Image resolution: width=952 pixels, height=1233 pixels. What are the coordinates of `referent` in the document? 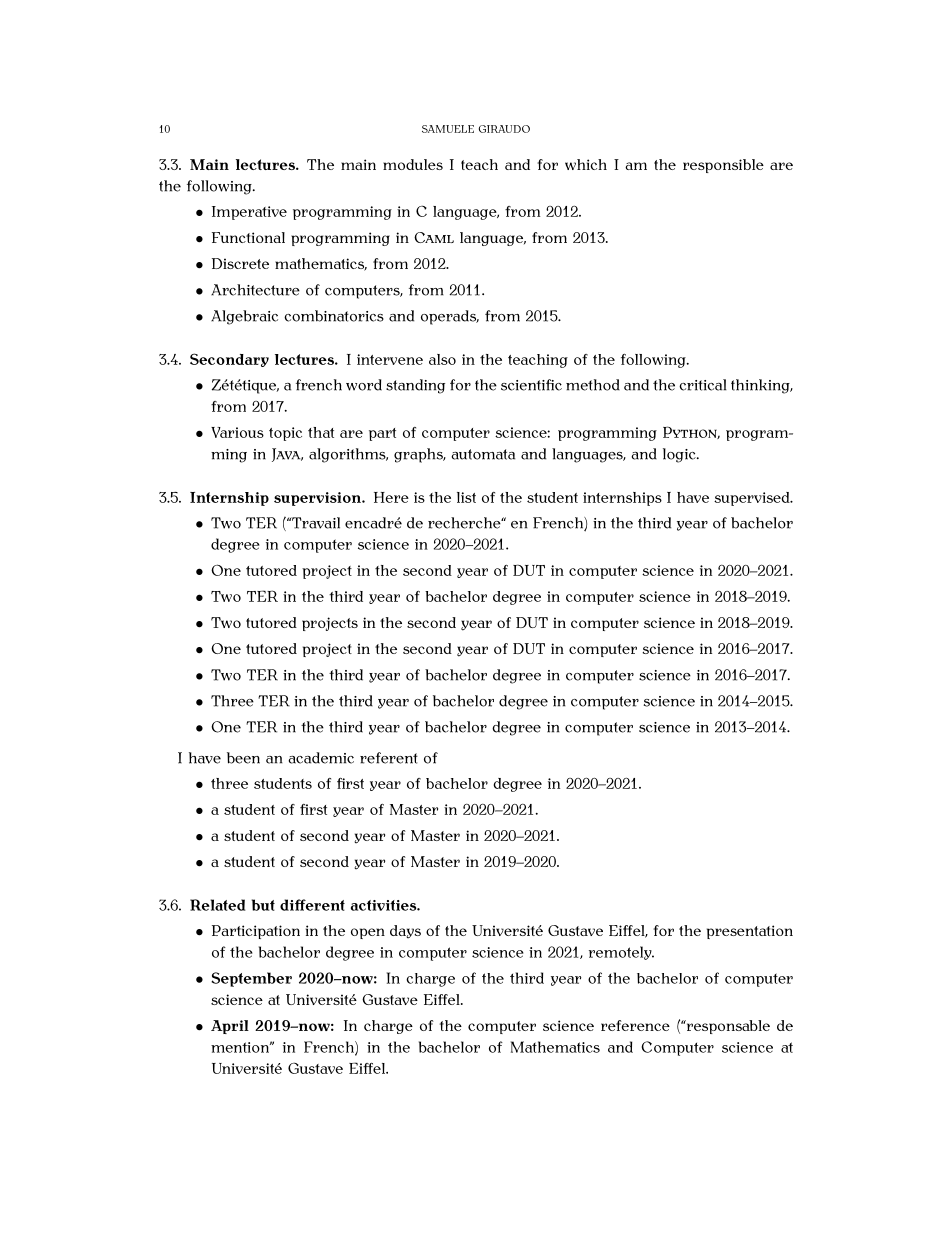 It's located at (389, 758).
